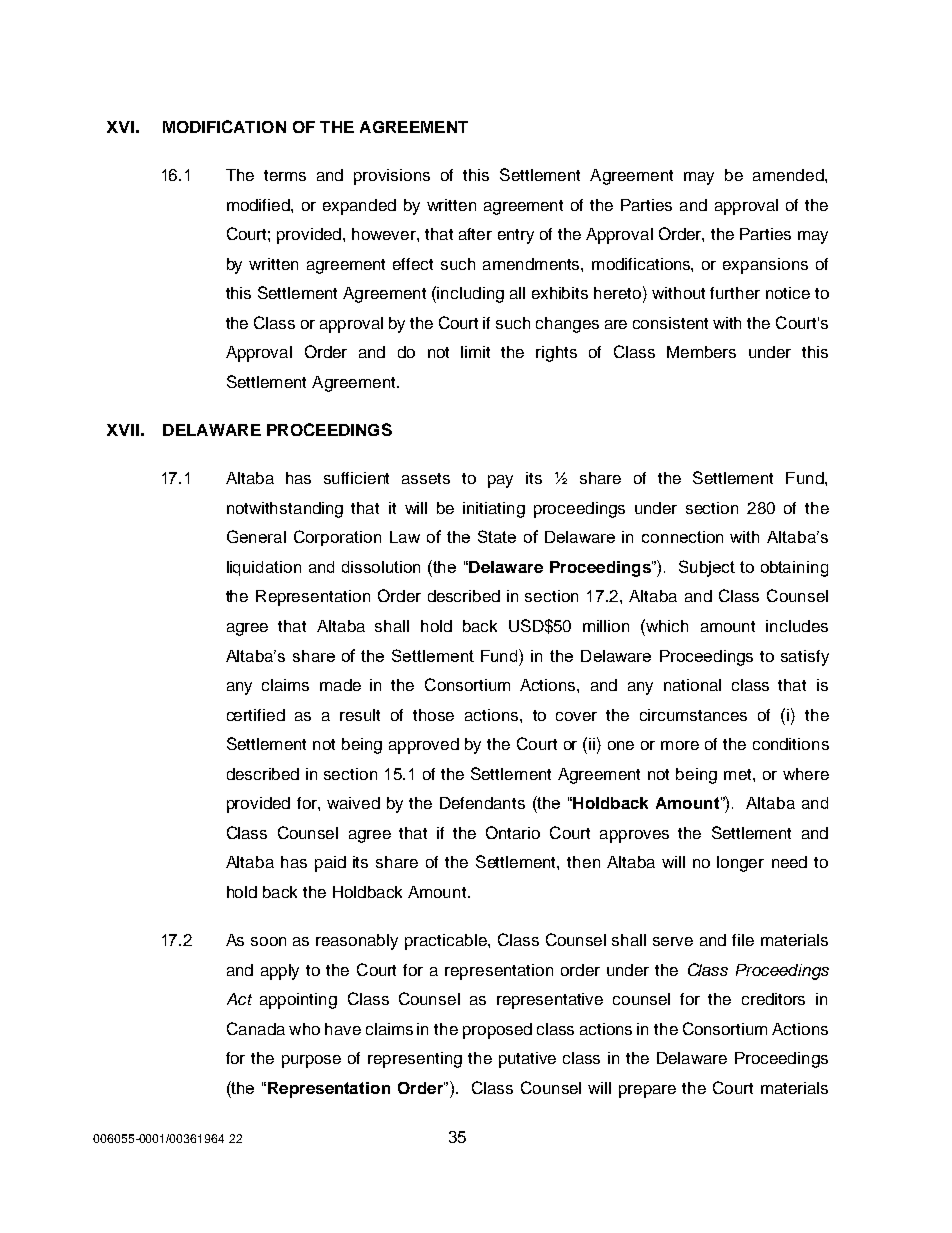 The width and height of the page is (952, 1233). Describe the element at coordinates (797, 626) in the page. I see `includes` at that location.
